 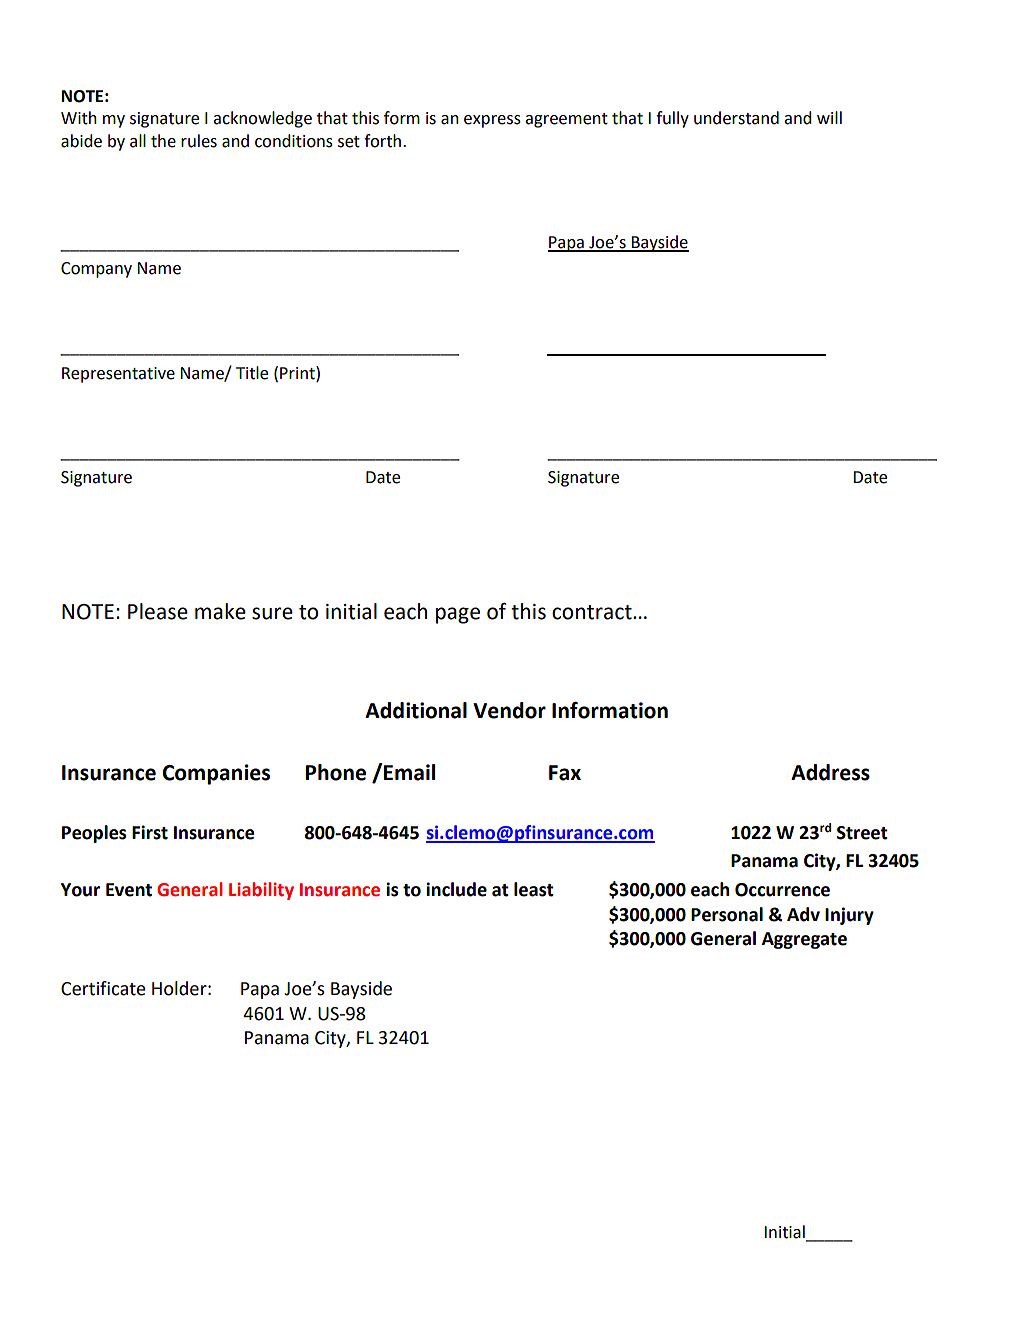 I want to click on contract, so click(x=593, y=612).
